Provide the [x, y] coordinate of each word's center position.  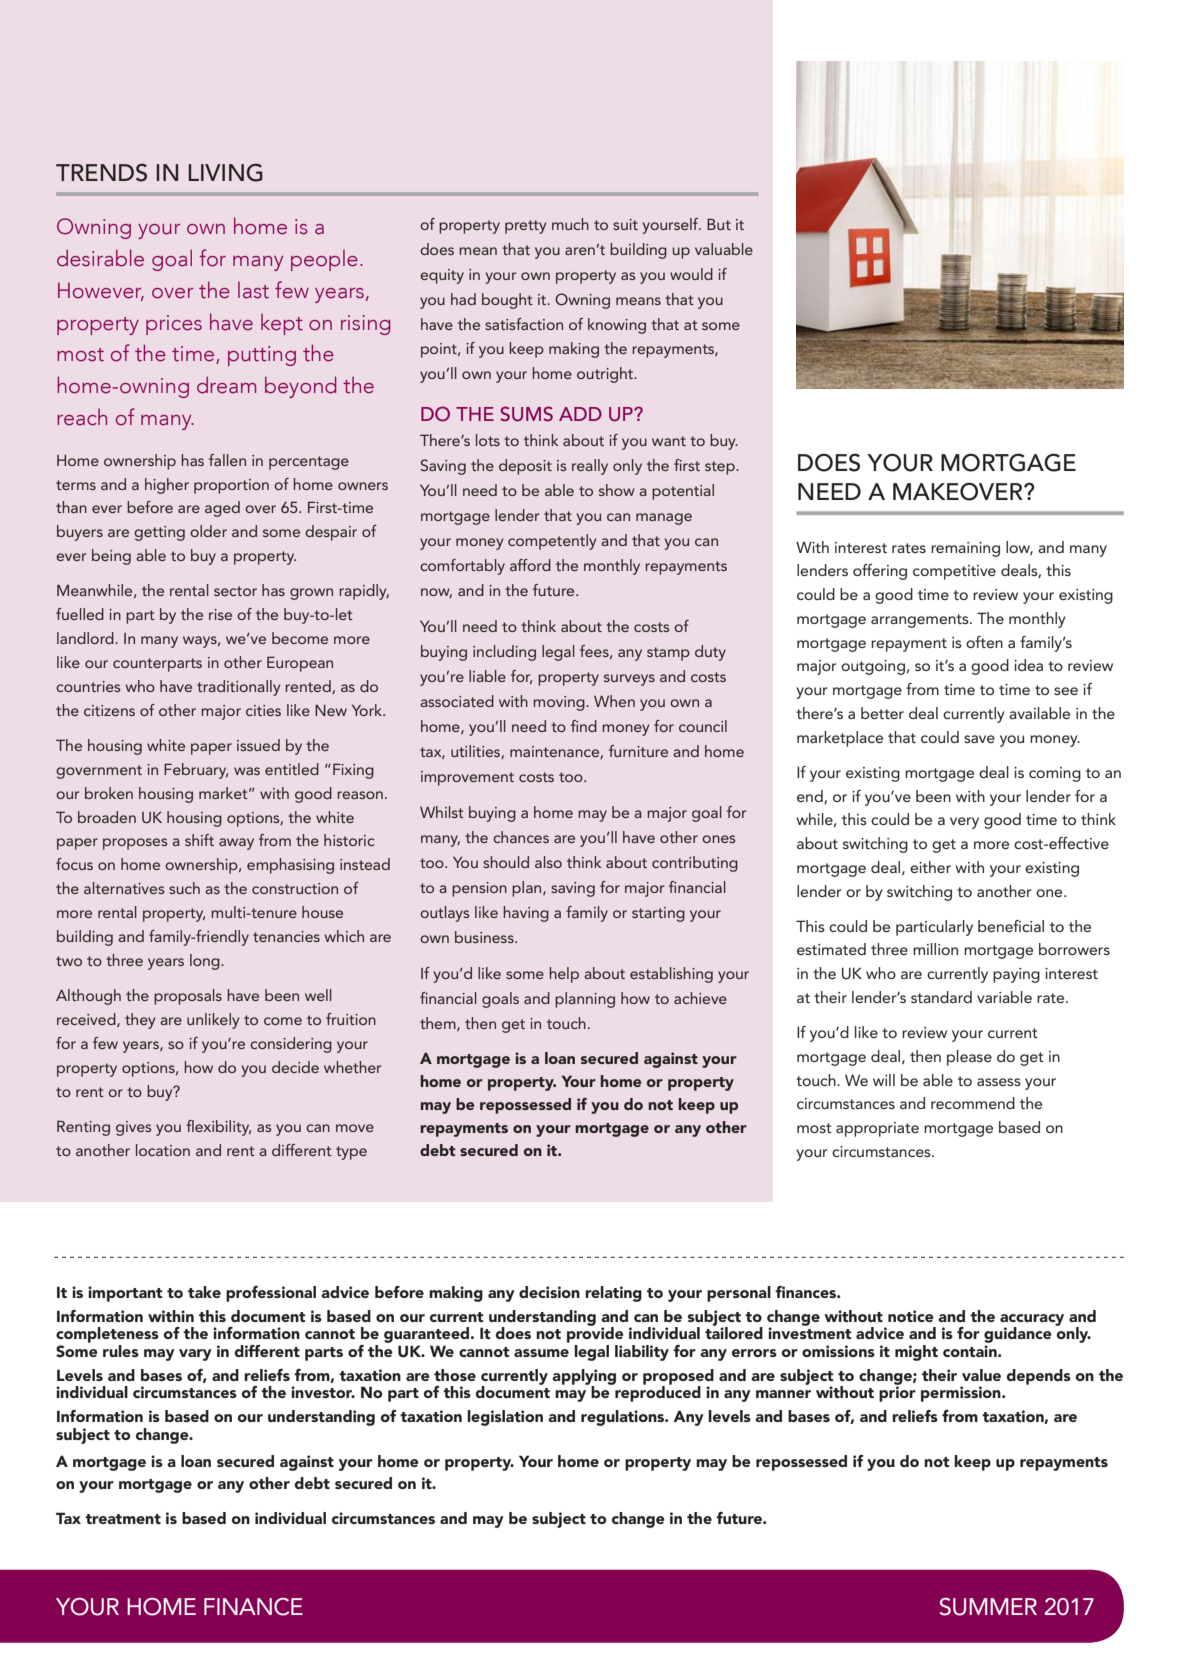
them [439, 1024]
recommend [973, 1103]
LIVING [225, 172]
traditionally [238, 688]
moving [560, 703]
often [984, 642]
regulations [624, 1418]
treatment [123, 1519]
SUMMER [988, 1607]
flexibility [218, 1128]
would [691, 274]
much [570, 224]
